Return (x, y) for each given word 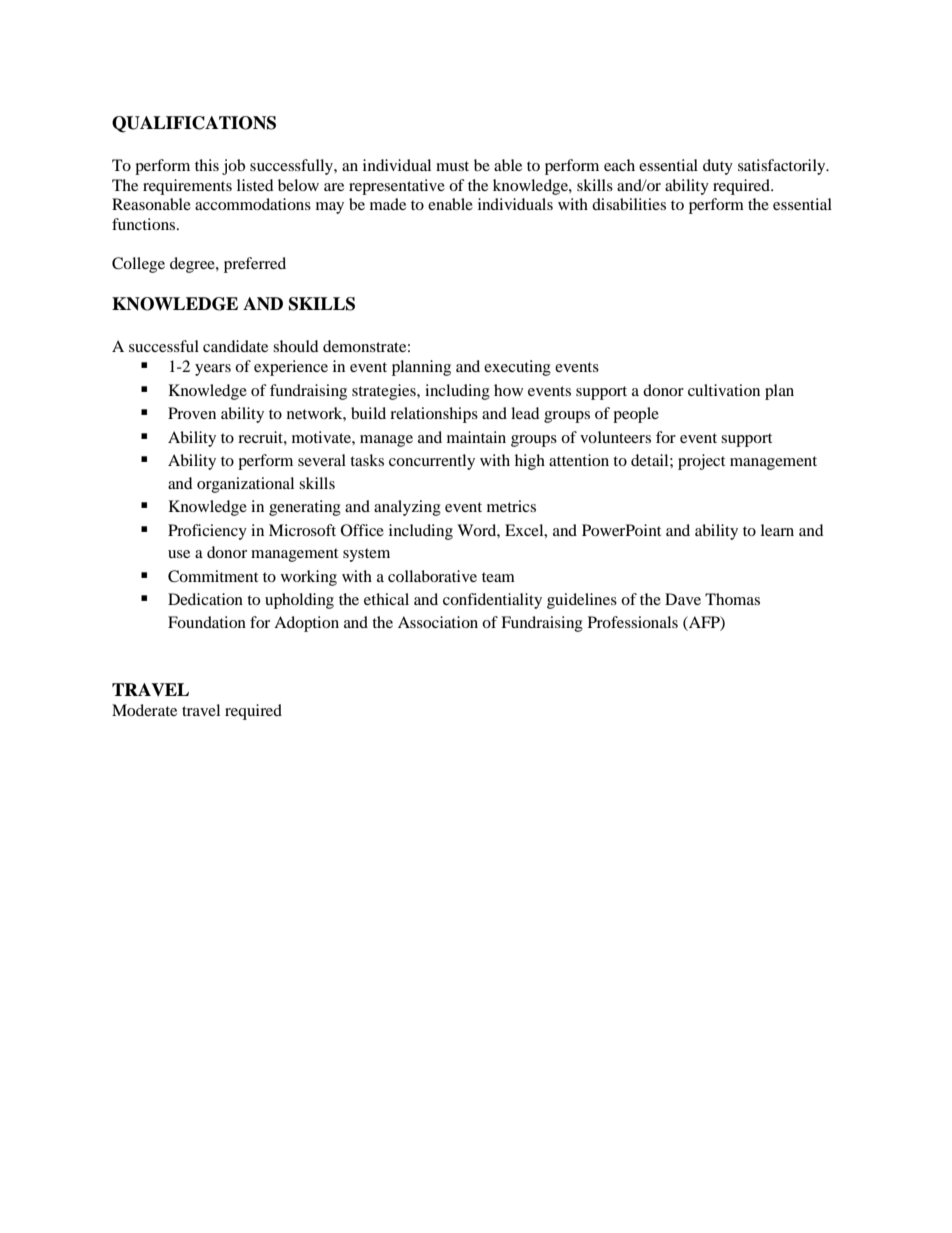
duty (718, 167)
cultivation (724, 390)
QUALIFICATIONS (194, 124)
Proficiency (207, 532)
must (452, 166)
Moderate (144, 710)
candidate (235, 346)
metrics (511, 506)
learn (777, 530)
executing (517, 368)
